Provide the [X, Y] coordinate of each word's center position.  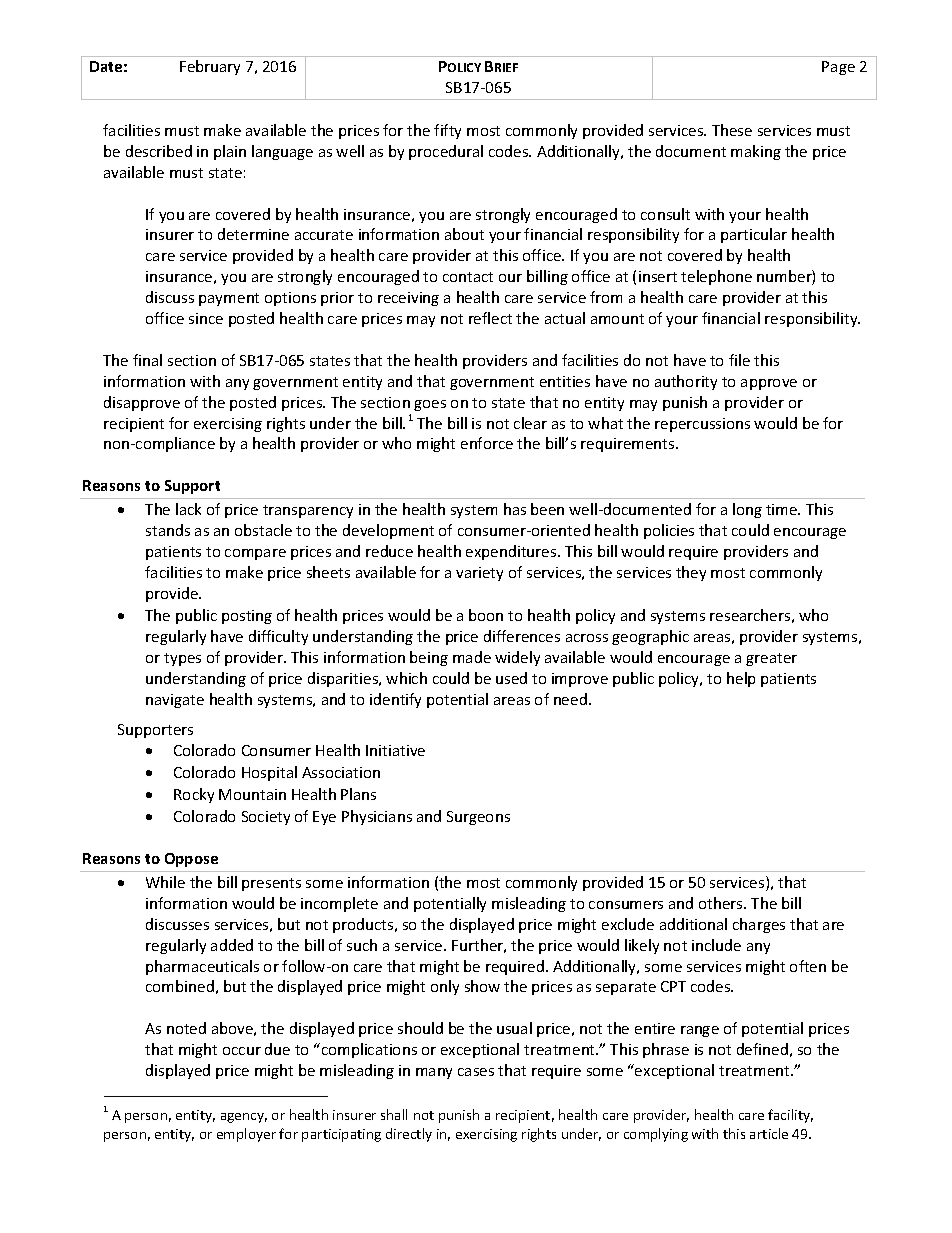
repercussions [702, 425]
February [210, 67]
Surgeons [478, 818]
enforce [487, 443]
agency [244, 1118]
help [741, 679]
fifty [447, 131]
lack [188, 509]
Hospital [269, 773]
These [732, 130]
